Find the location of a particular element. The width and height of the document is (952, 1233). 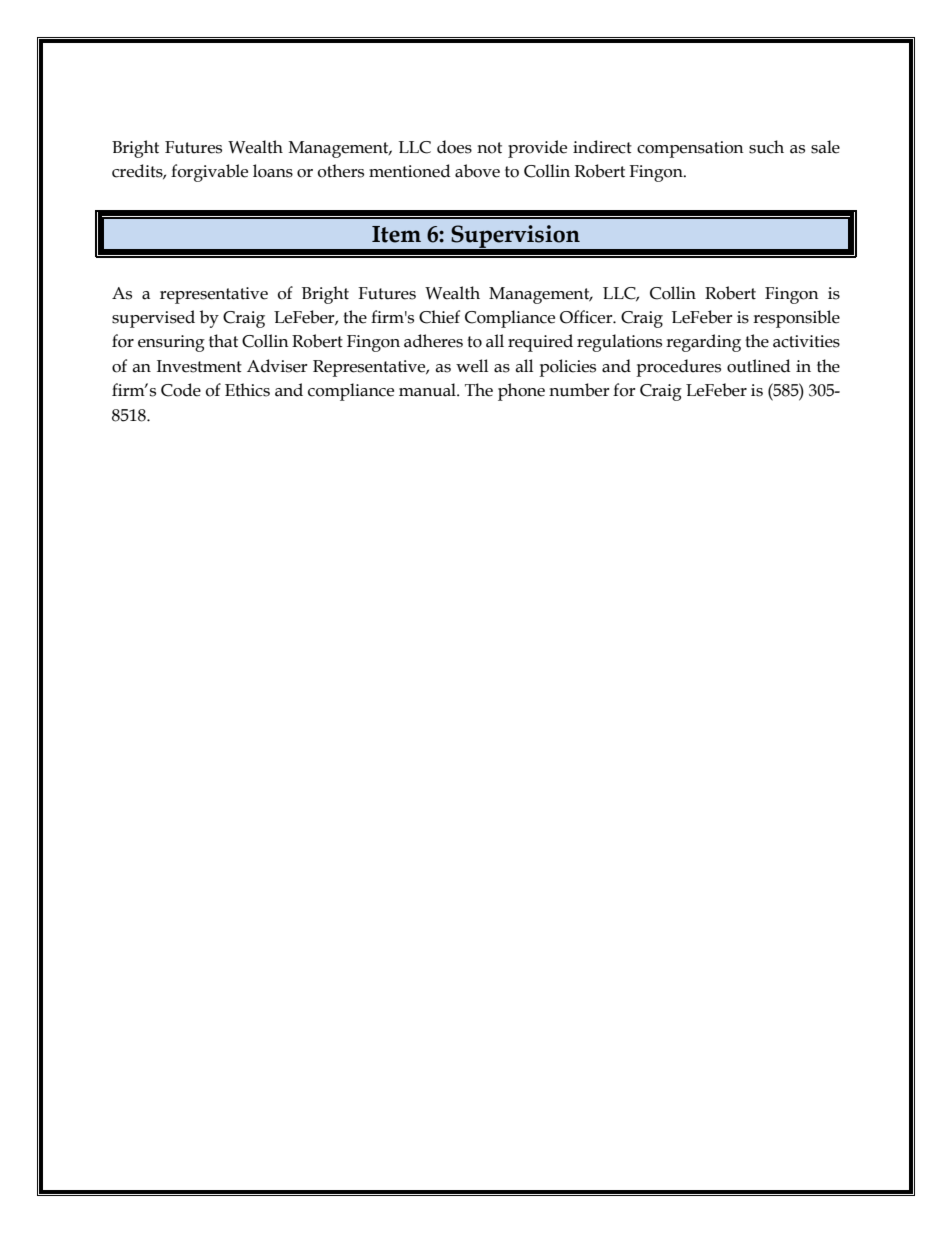

Chief is located at coordinates (439, 317).
